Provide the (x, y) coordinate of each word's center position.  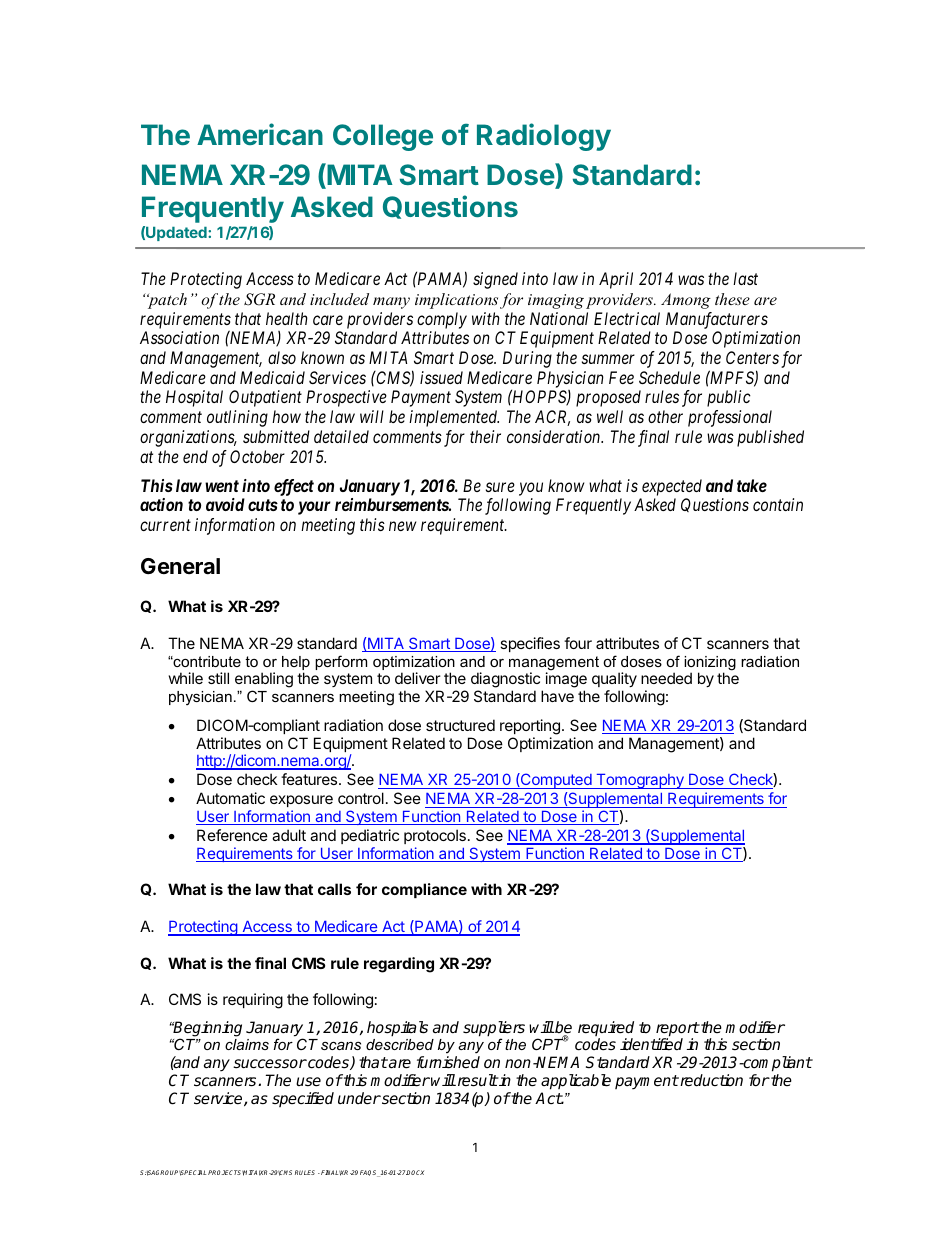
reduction (710, 1080)
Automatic (230, 798)
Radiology (544, 137)
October (257, 456)
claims (247, 1044)
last (745, 278)
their (485, 436)
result (476, 1080)
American (260, 134)
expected (672, 487)
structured (460, 725)
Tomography (640, 781)
